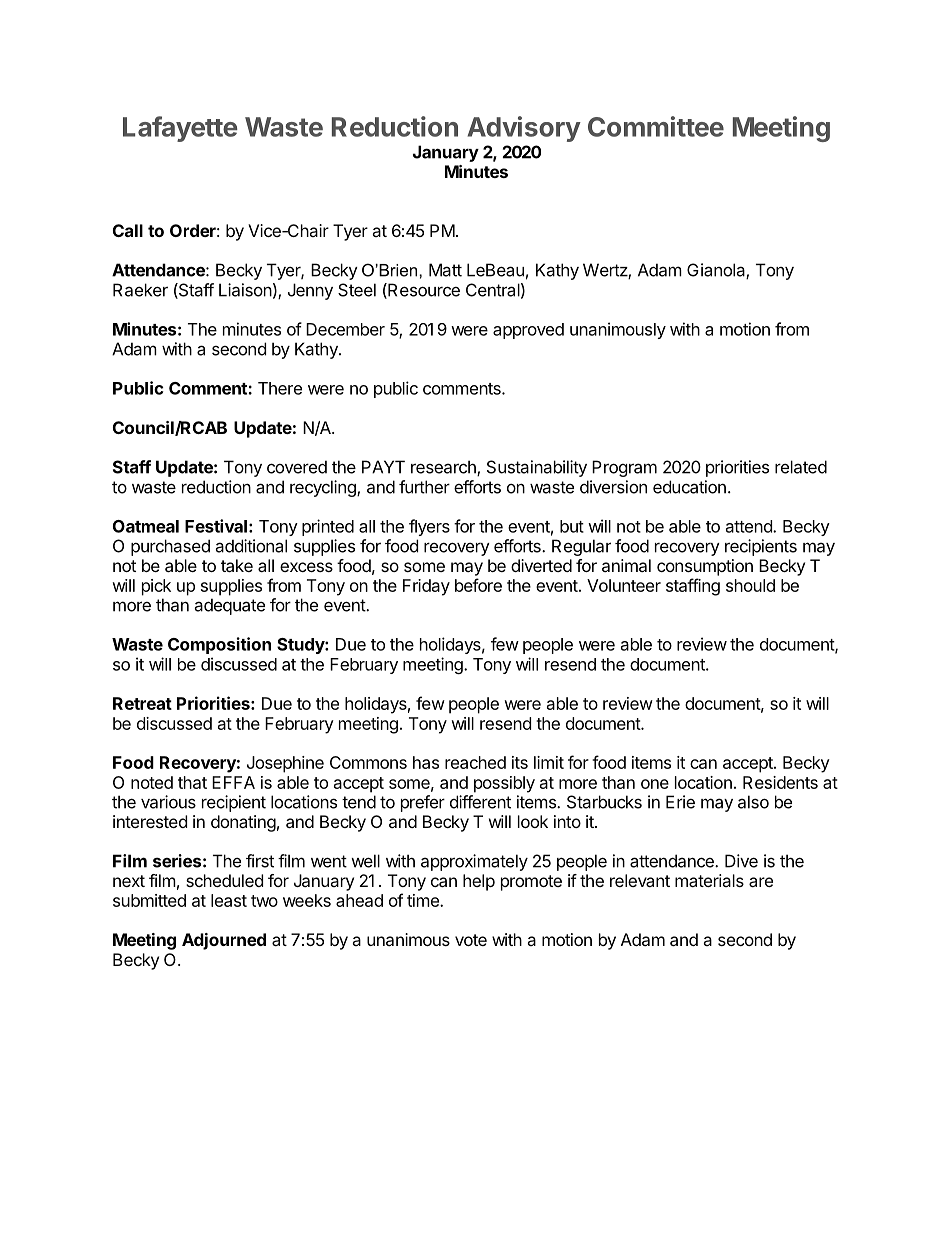 This screenshot has width=952, height=1233. I want to click on Composition, so click(219, 645).
